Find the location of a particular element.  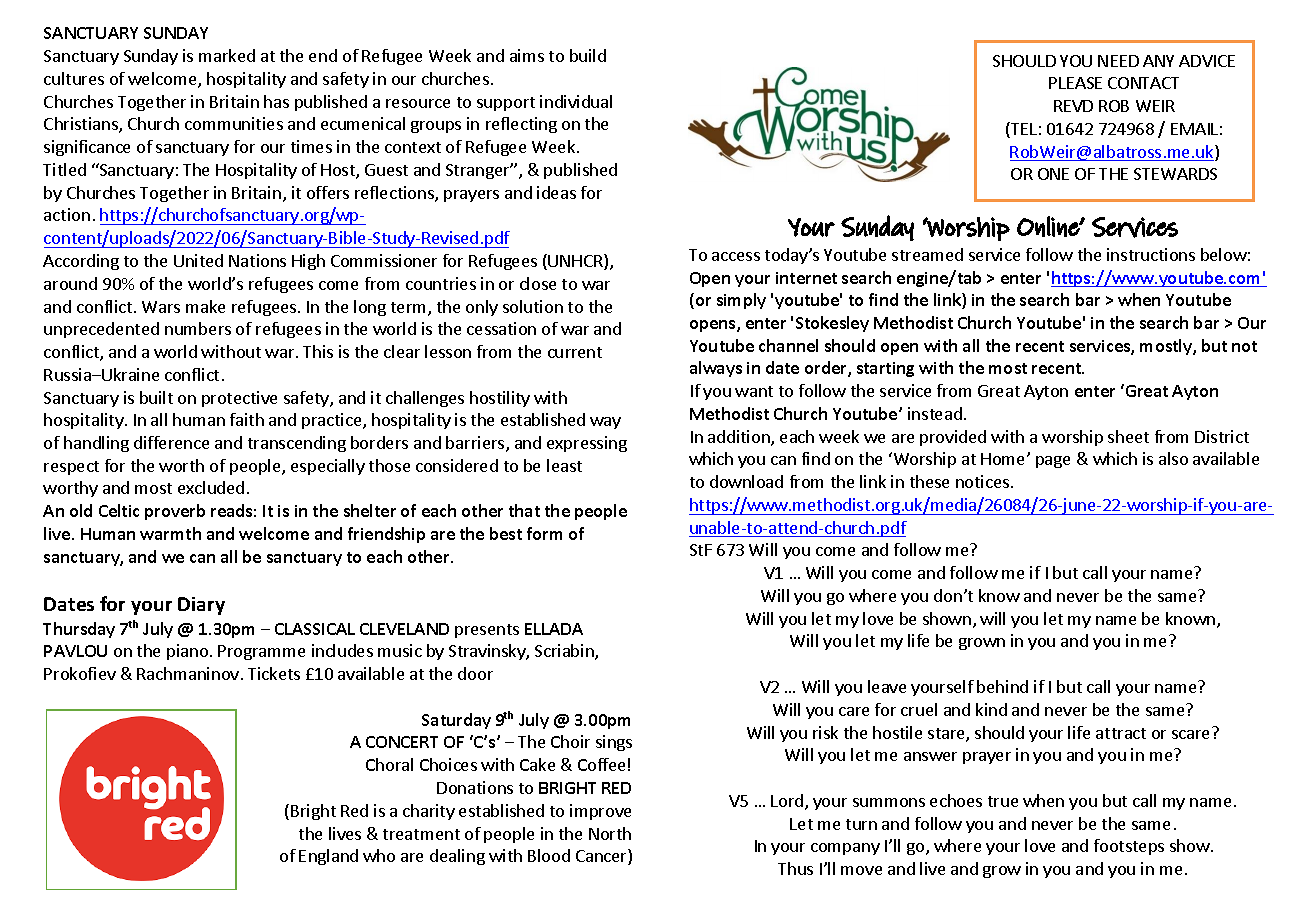

access is located at coordinates (736, 256).
